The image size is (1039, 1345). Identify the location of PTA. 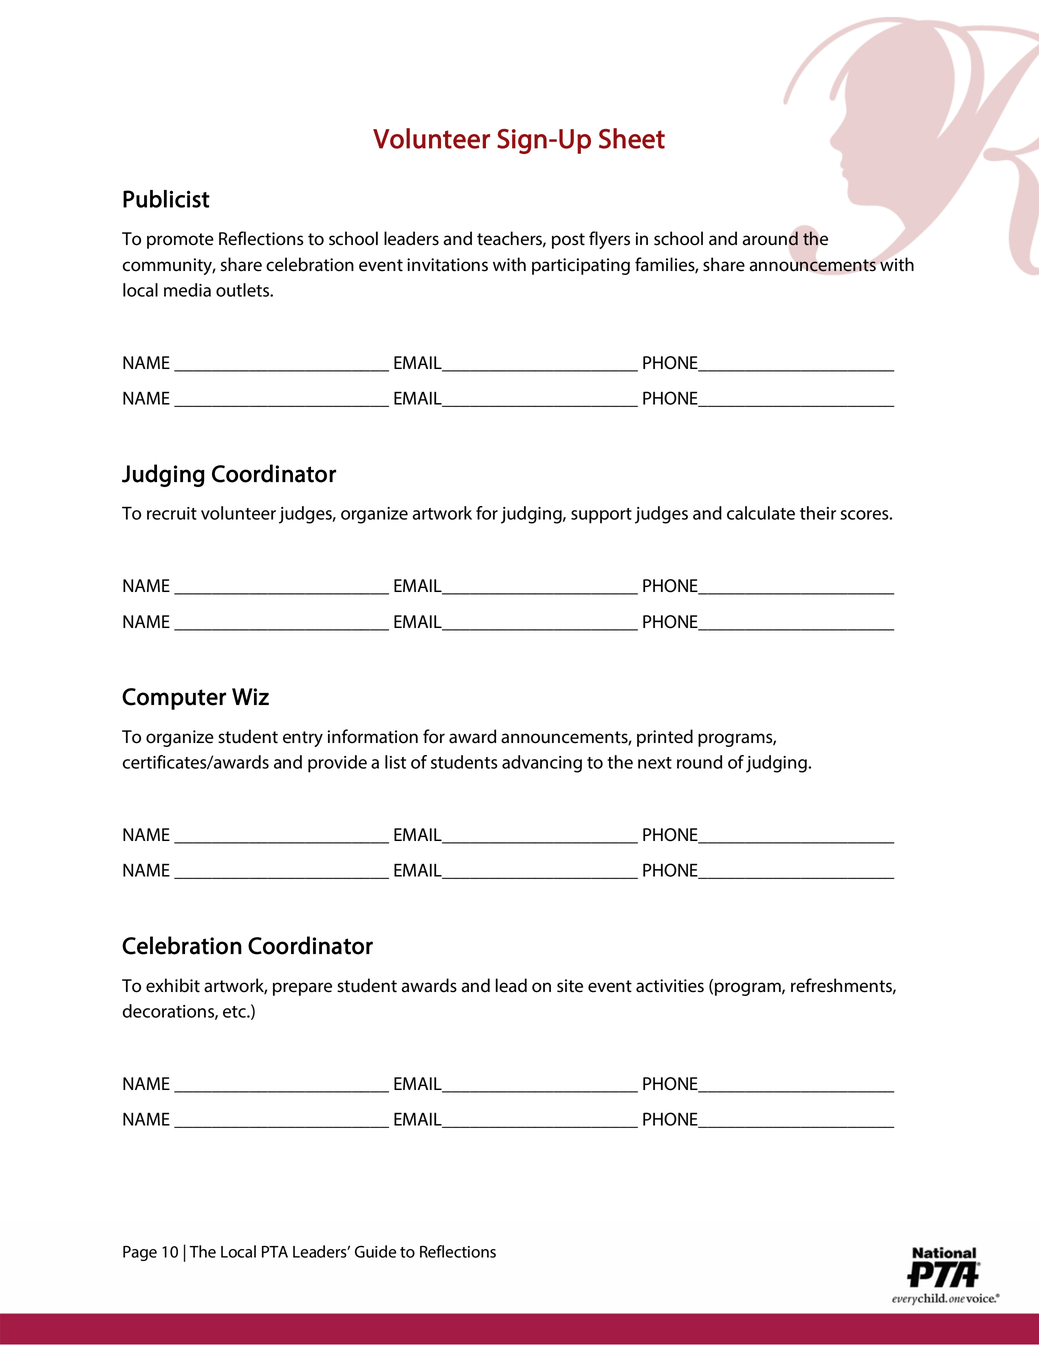
(275, 1252).
